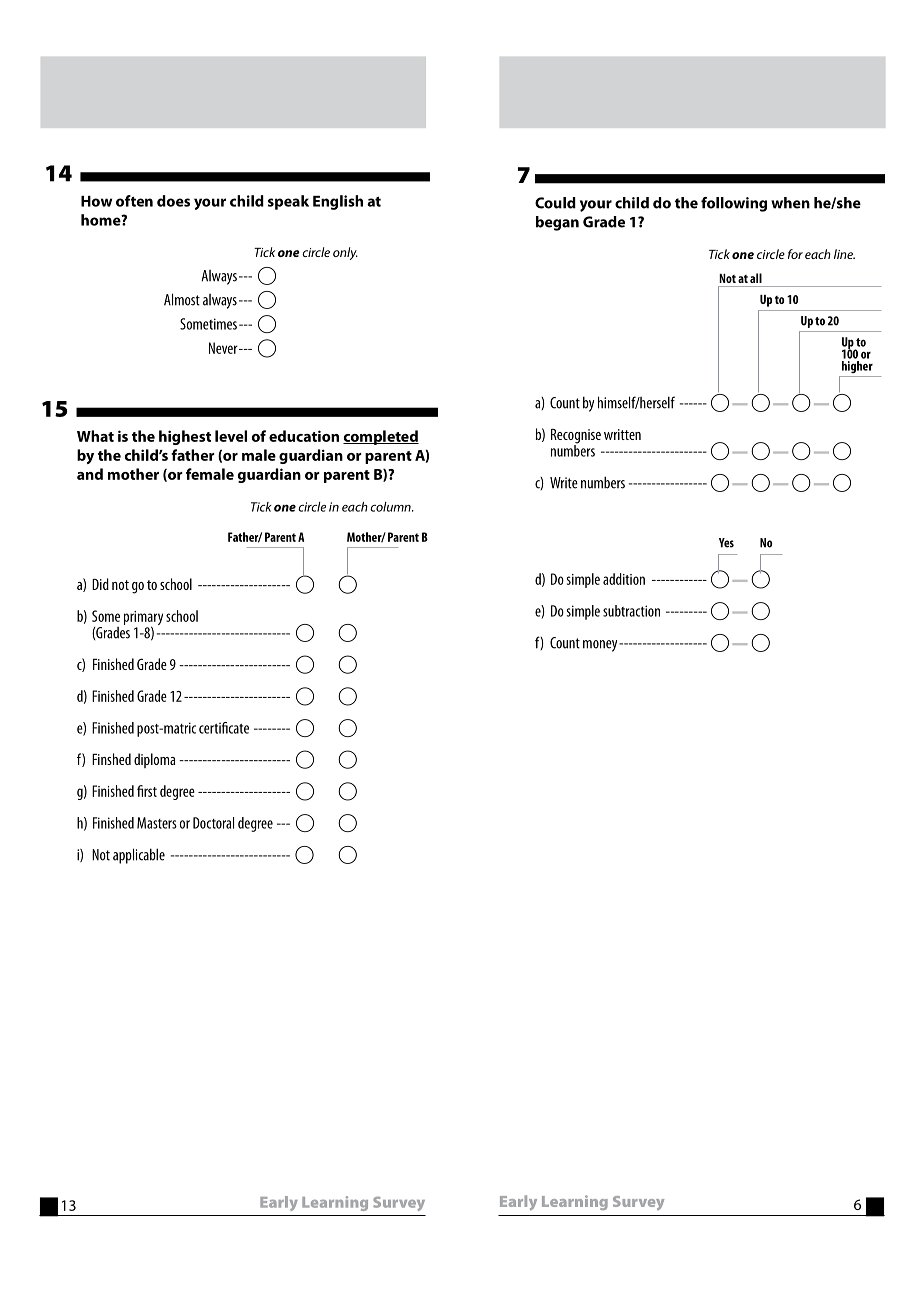 The height and width of the page is (1308, 924). I want to click on Did, so click(100, 584).
